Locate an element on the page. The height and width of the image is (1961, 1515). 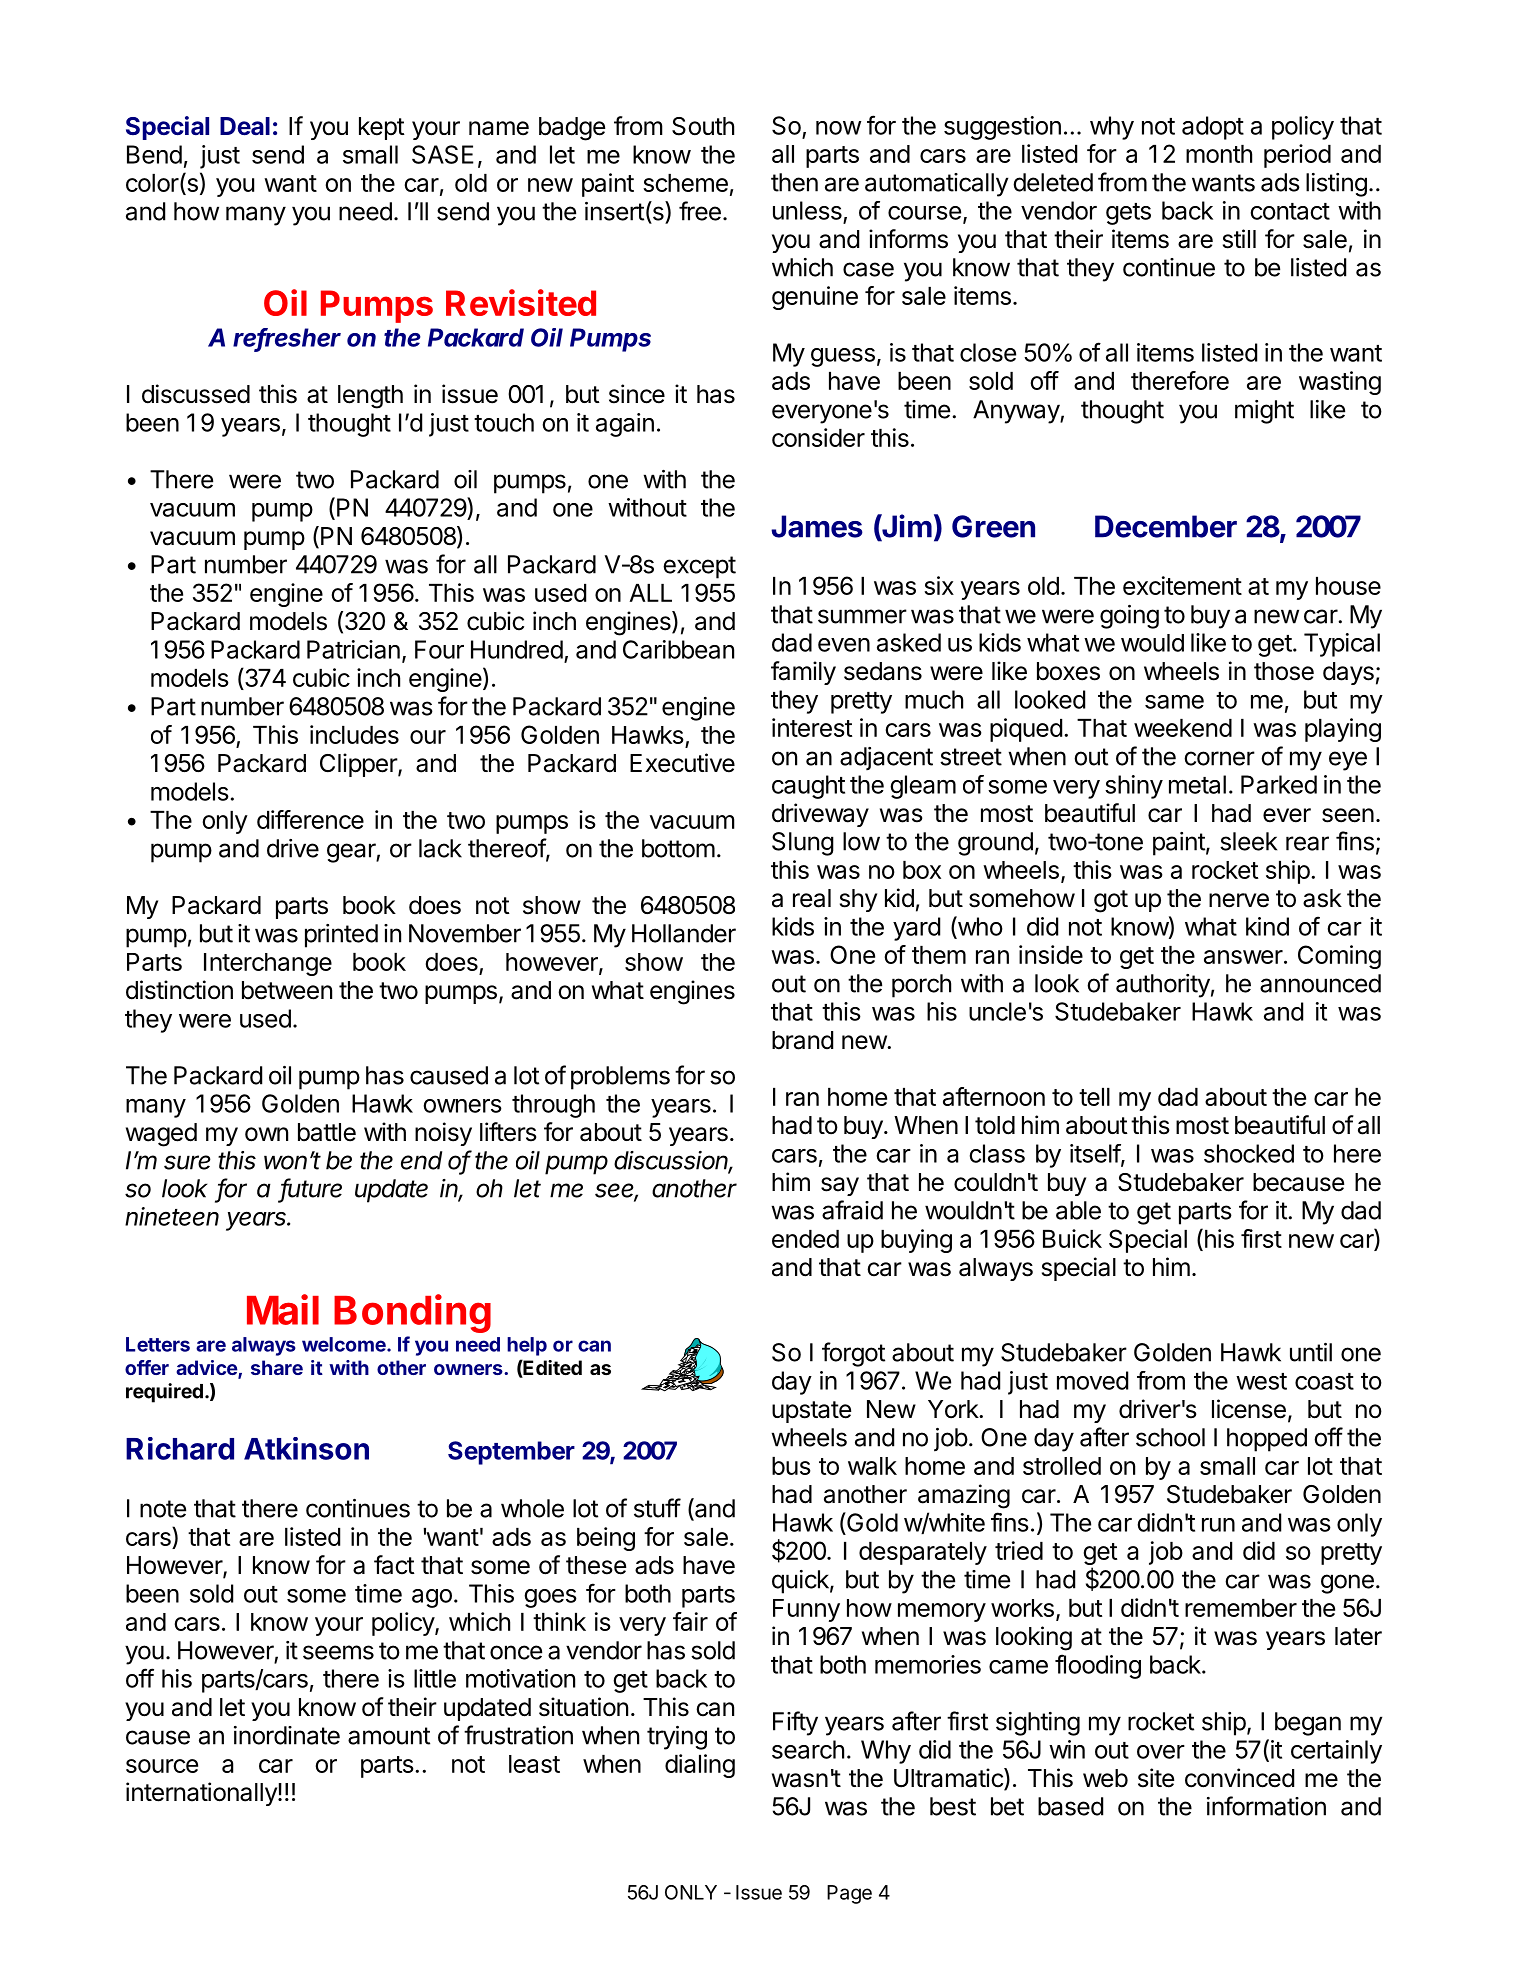
month is located at coordinates (1219, 154).
